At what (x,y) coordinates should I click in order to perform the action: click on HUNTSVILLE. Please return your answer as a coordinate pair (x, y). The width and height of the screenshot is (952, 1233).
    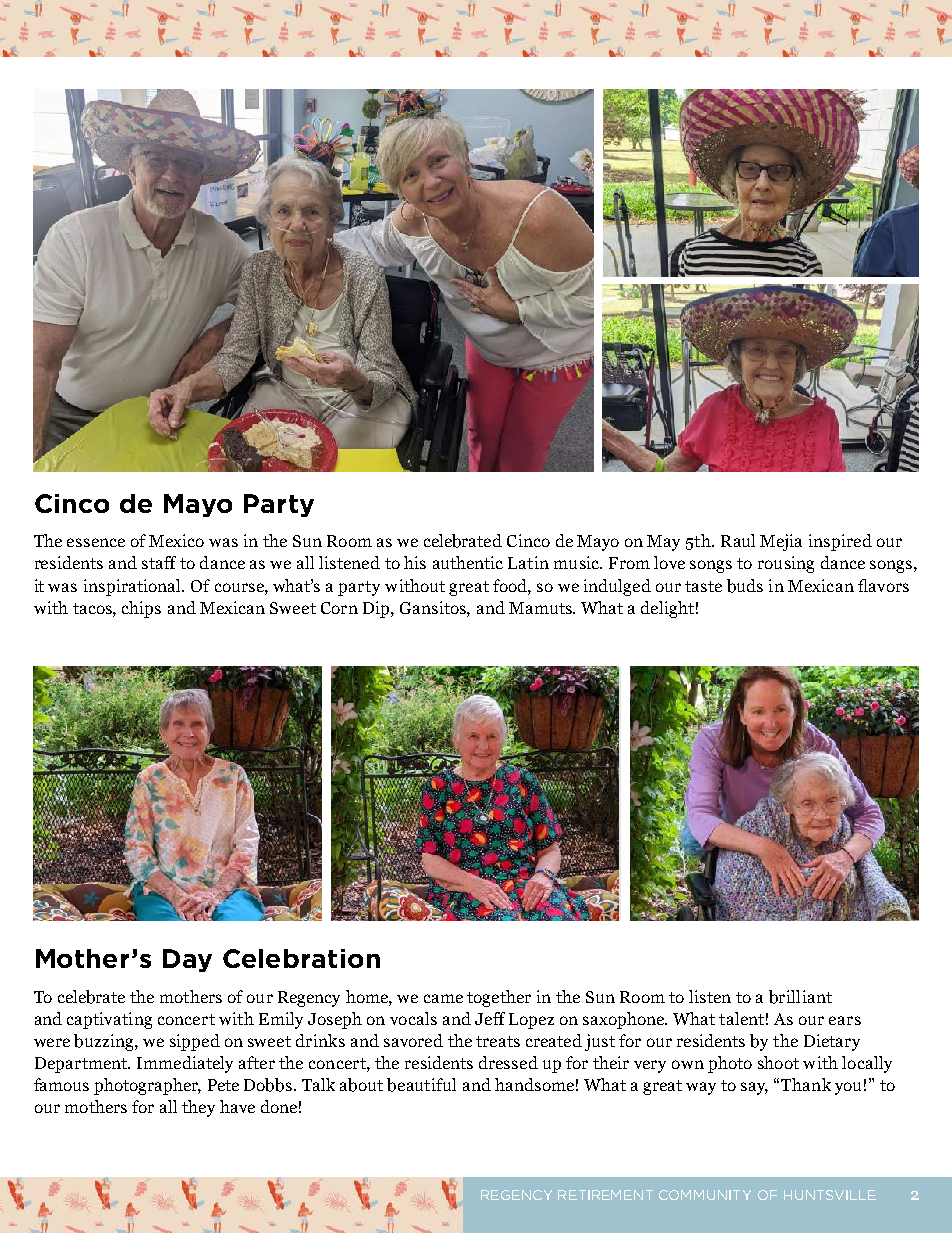
    Looking at the image, I should click on (830, 1195).
